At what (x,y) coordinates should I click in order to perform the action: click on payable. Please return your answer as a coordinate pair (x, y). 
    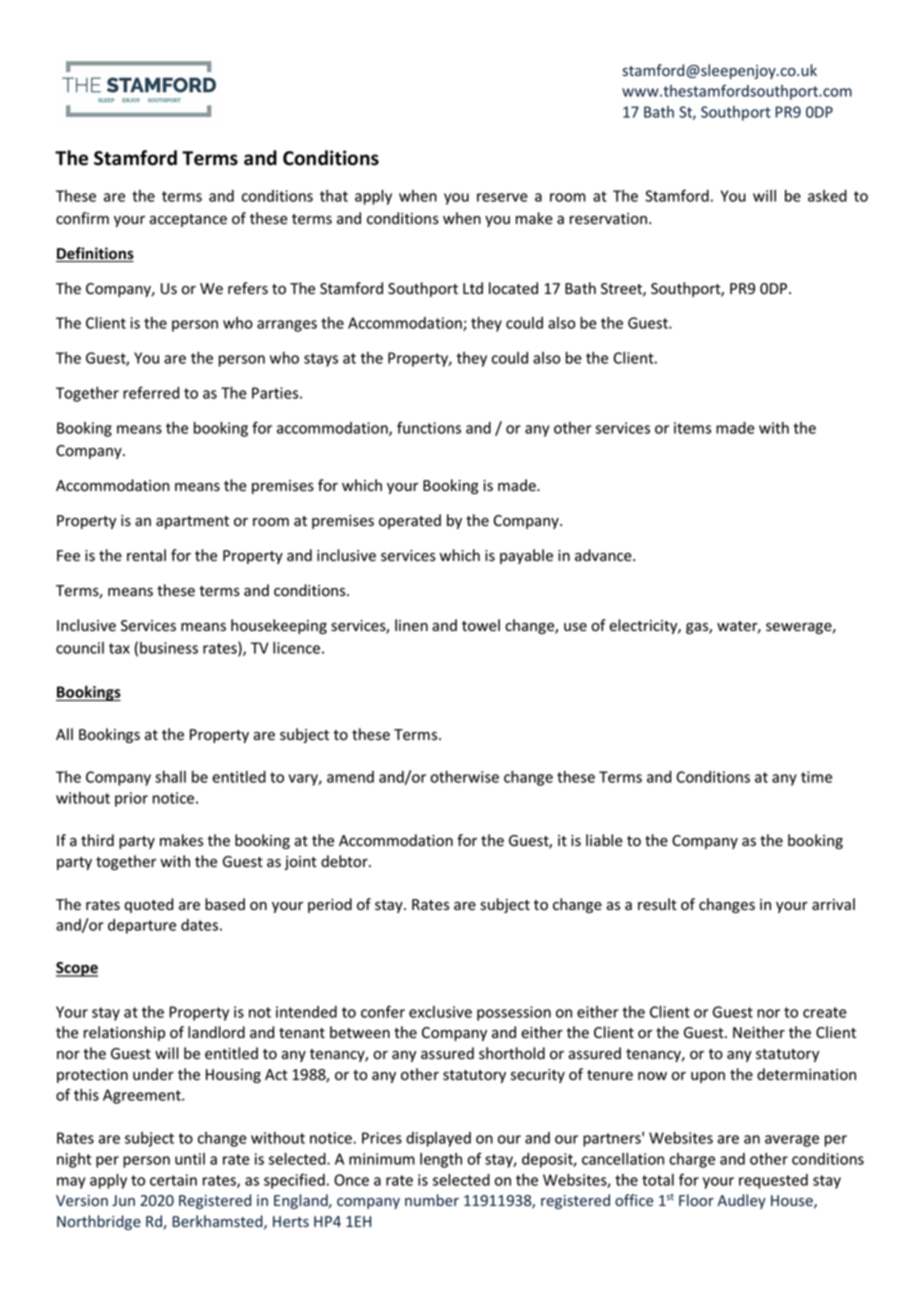
    Looking at the image, I should click on (526, 556).
